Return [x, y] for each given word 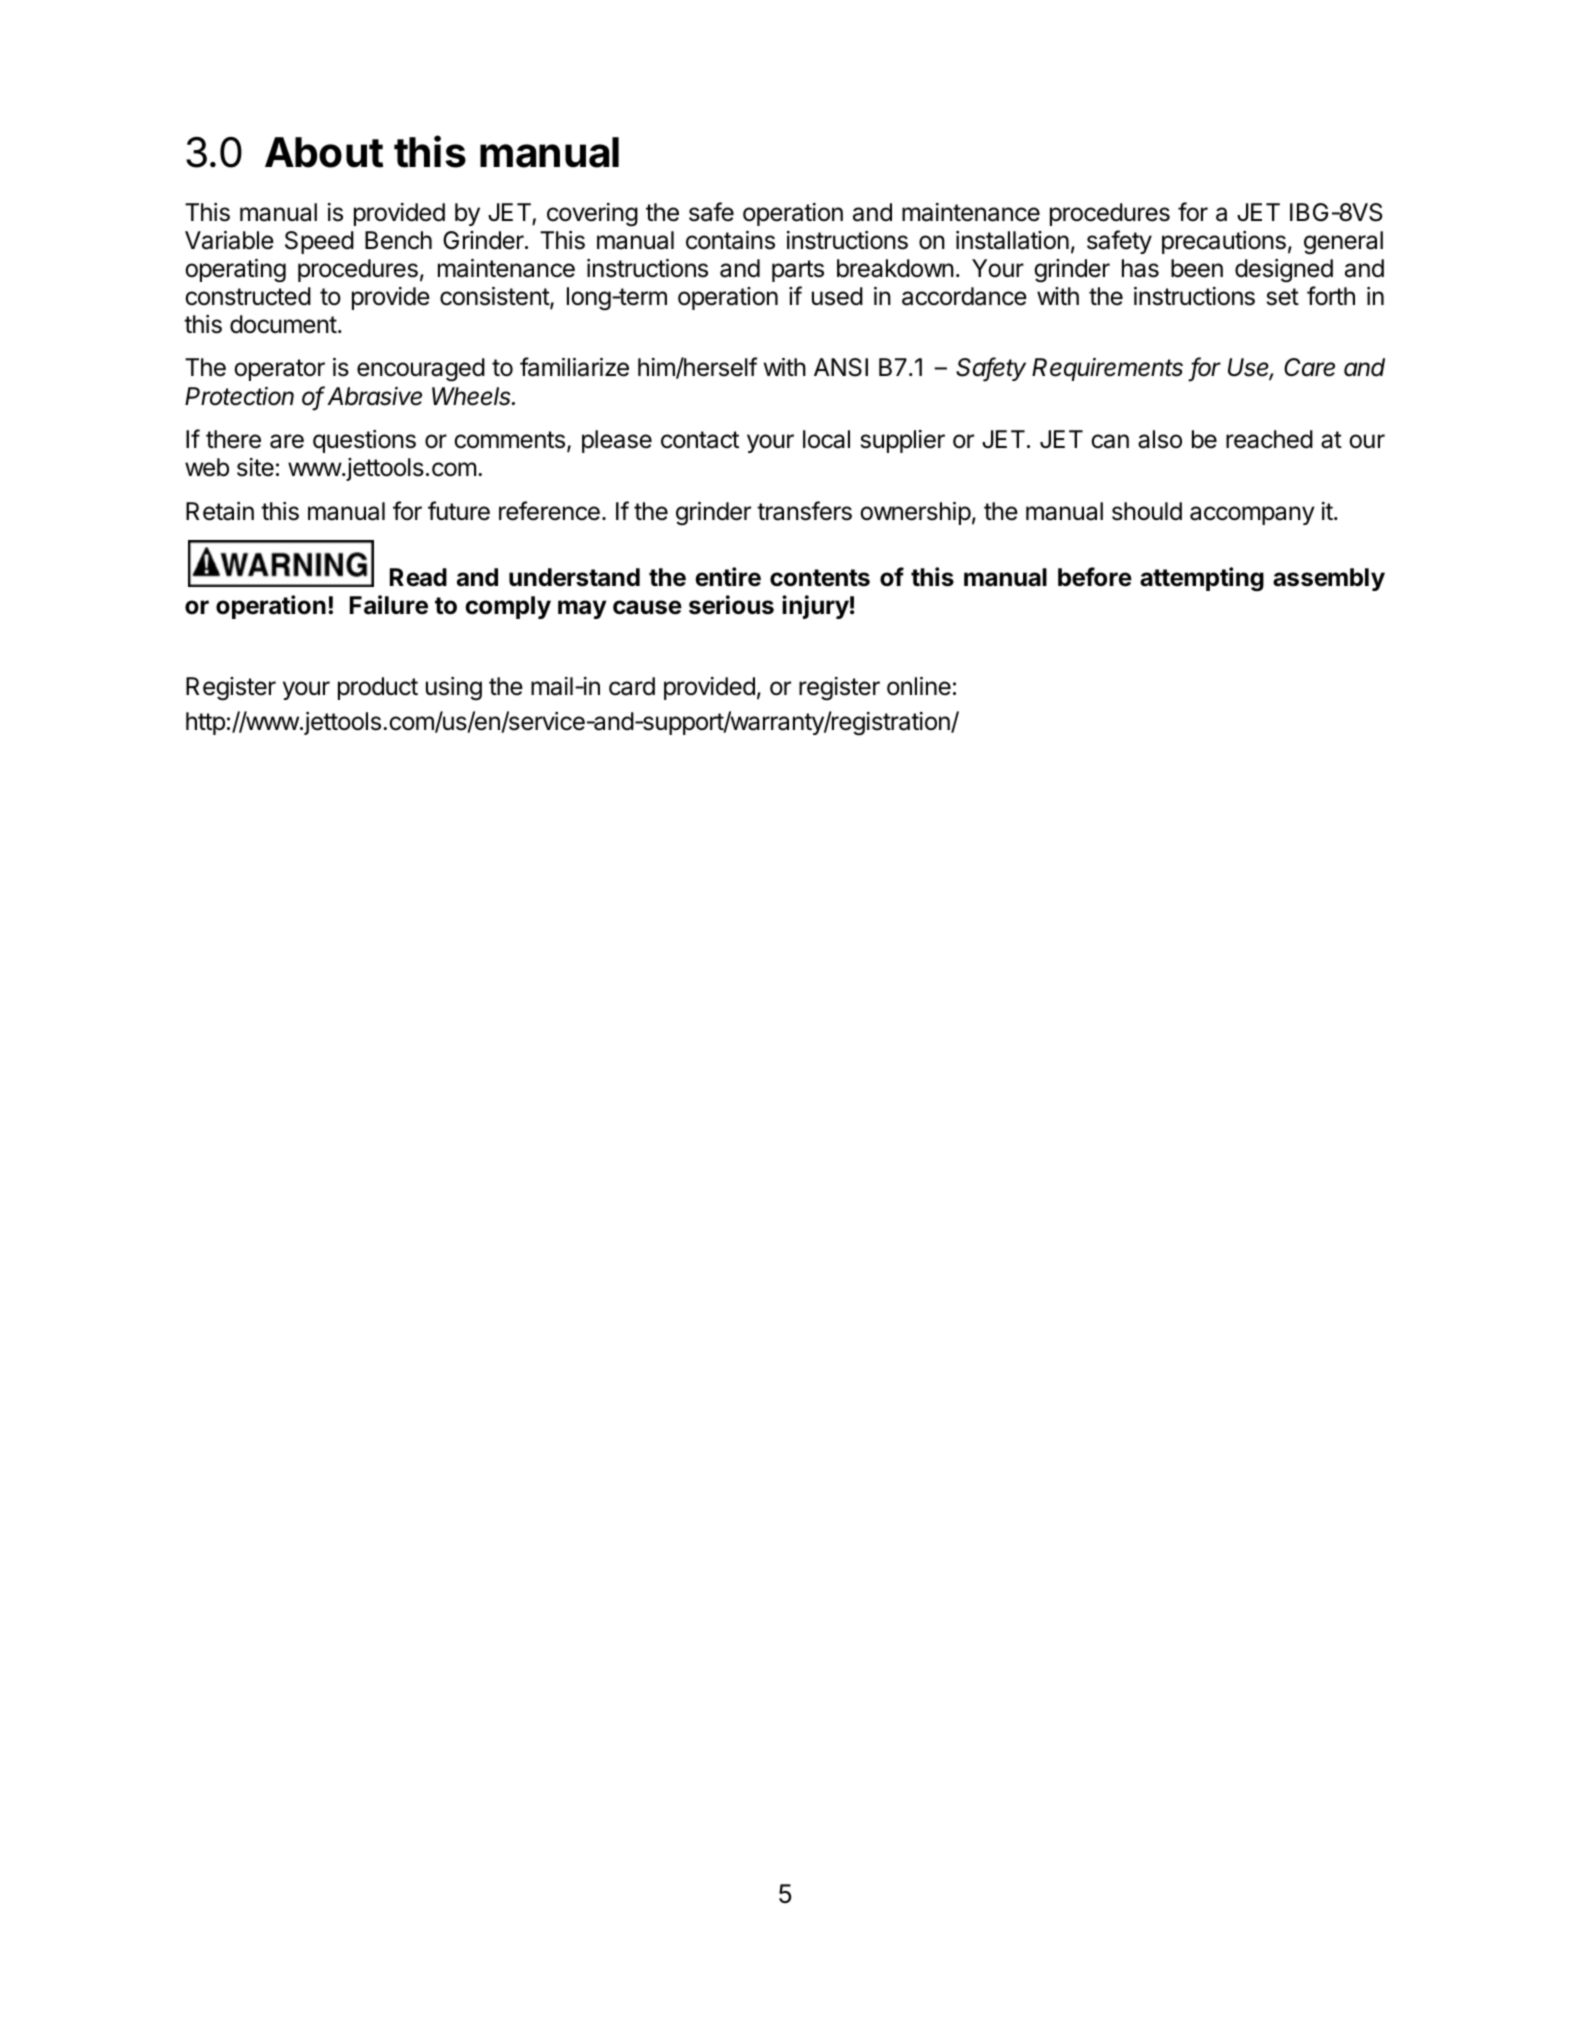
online [919, 686]
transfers [804, 511]
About [324, 152]
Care [1309, 367]
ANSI [841, 367]
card [632, 686]
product [378, 688]
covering [592, 215]
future [459, 511]
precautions [1224, 242]
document [283, 324]
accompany [1252, 515]
